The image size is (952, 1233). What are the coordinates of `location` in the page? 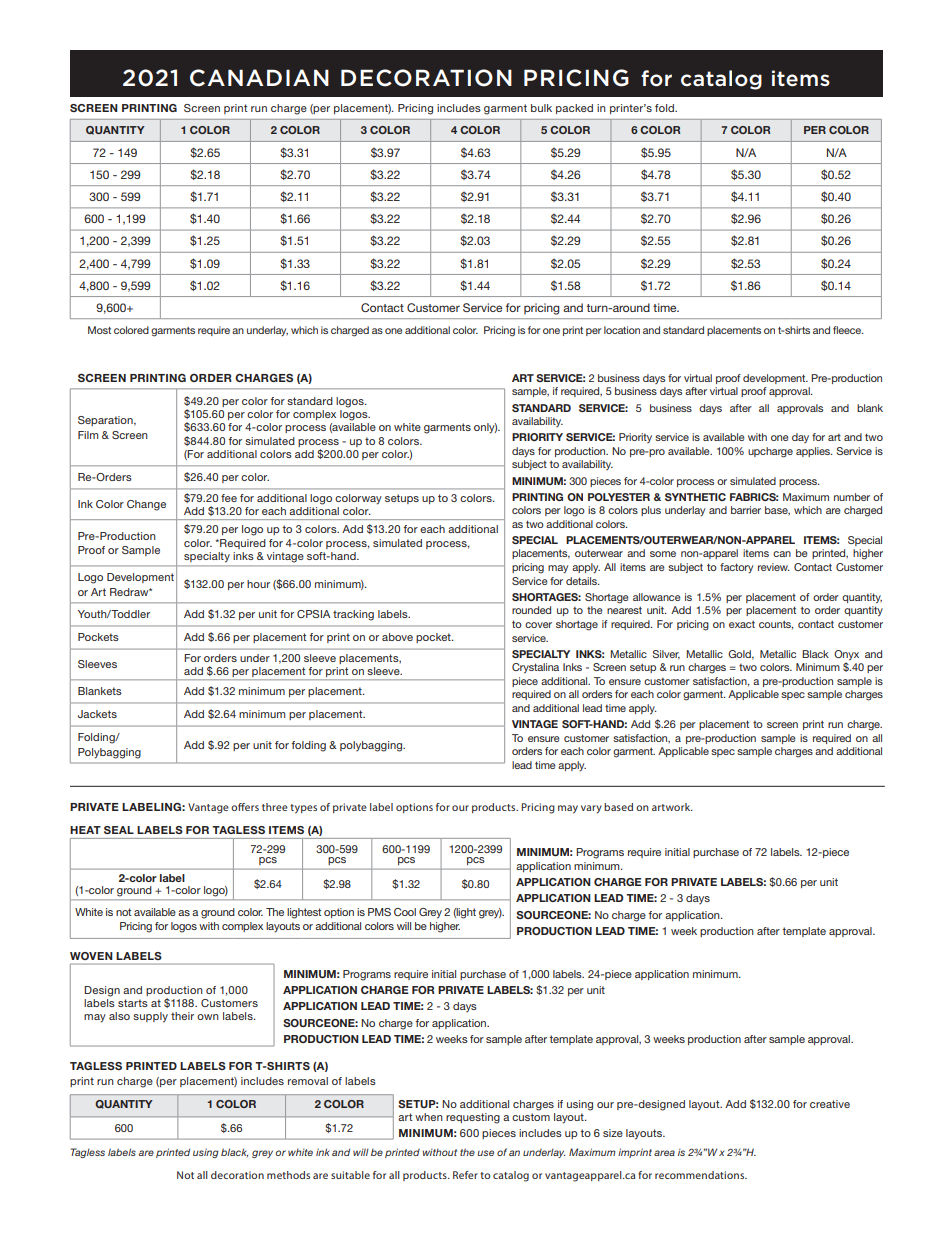 It's located at (622, 330).
